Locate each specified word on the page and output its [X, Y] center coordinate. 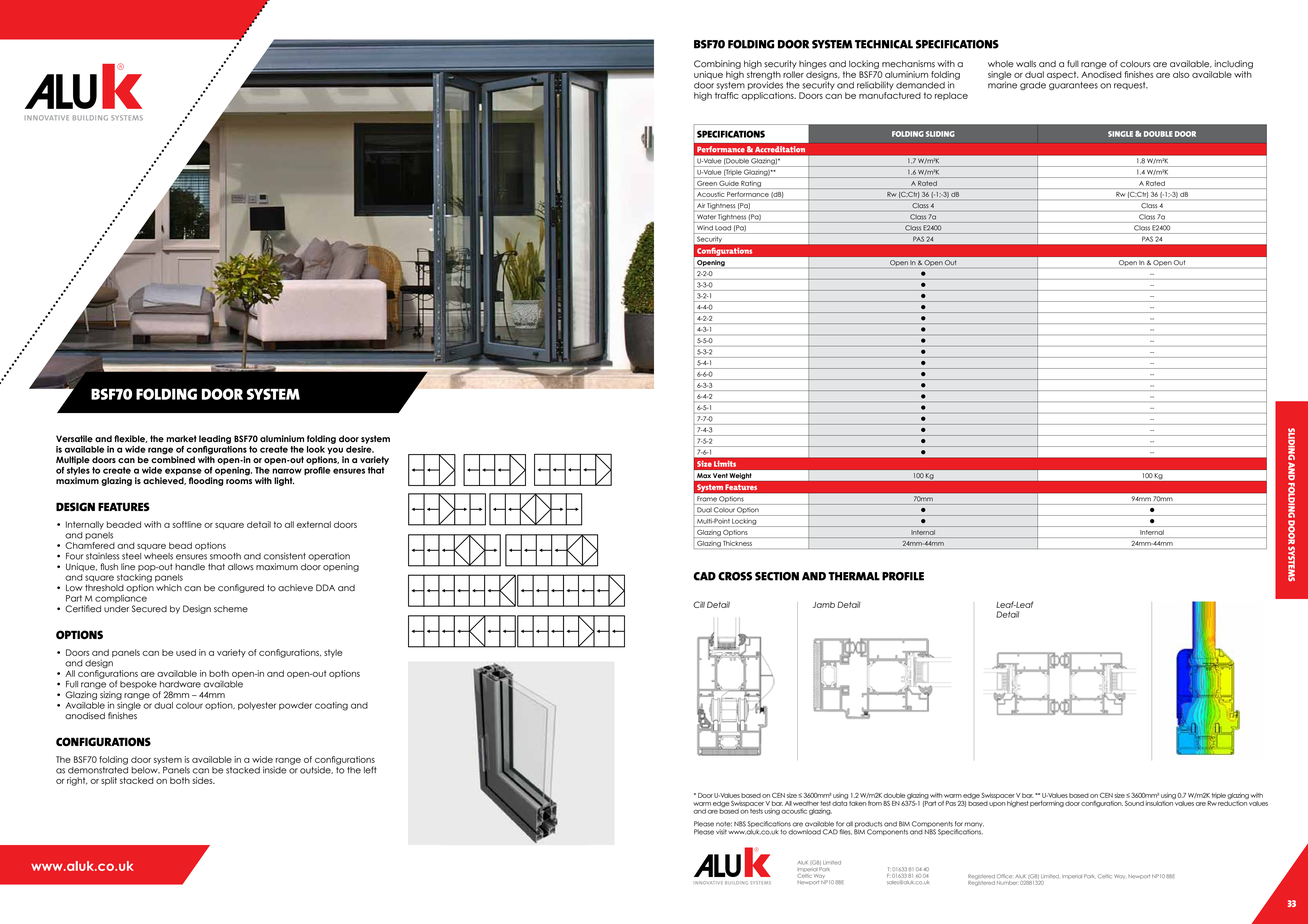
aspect [1062, 75]
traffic [726, 95]
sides [203, 780]
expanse [183, 473]
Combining [717, 64]
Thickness [738, 543]
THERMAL [854, 576]
